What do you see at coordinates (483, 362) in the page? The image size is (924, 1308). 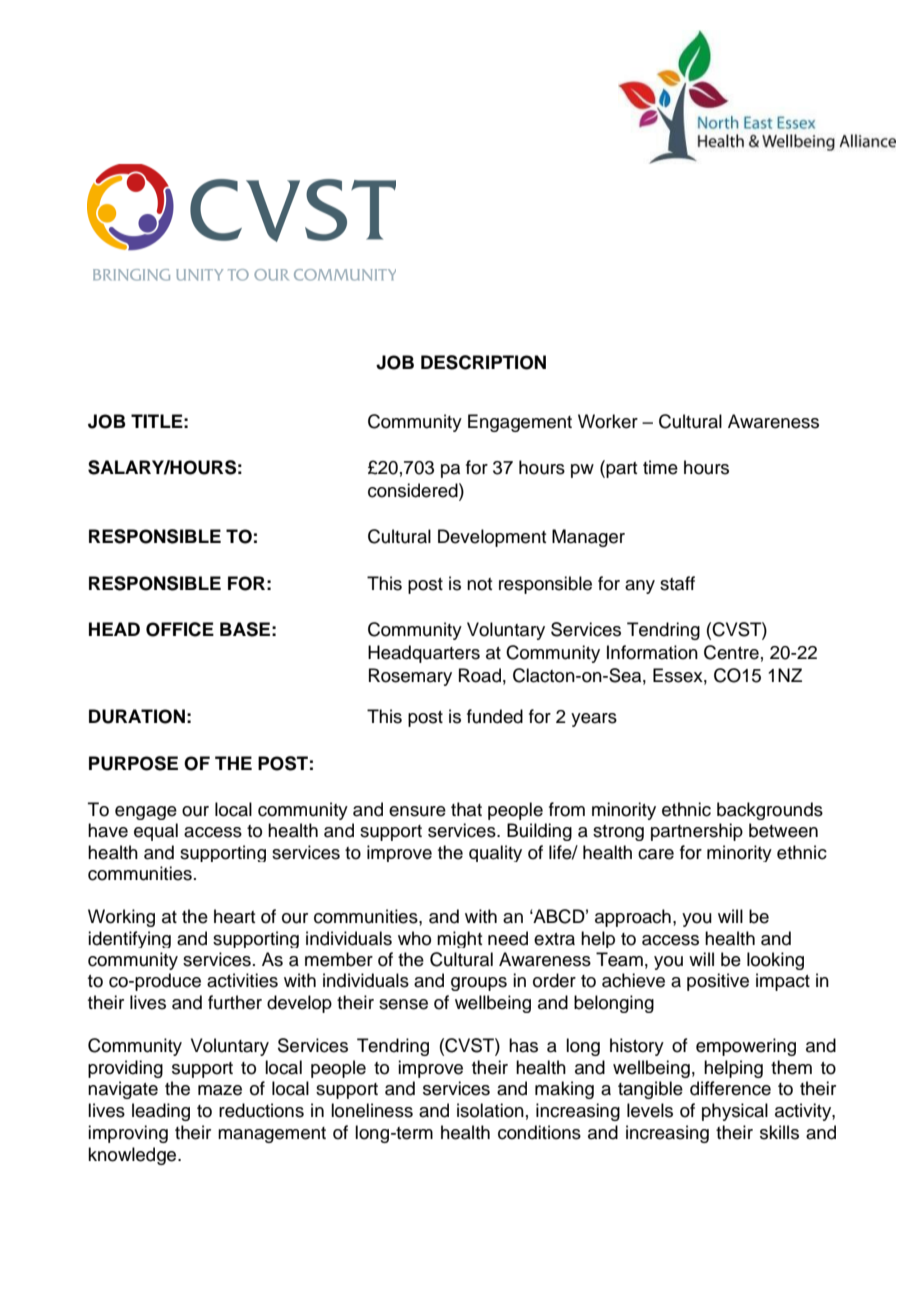 I see `DESCRIPTION` at bounding box center [483, 362].
